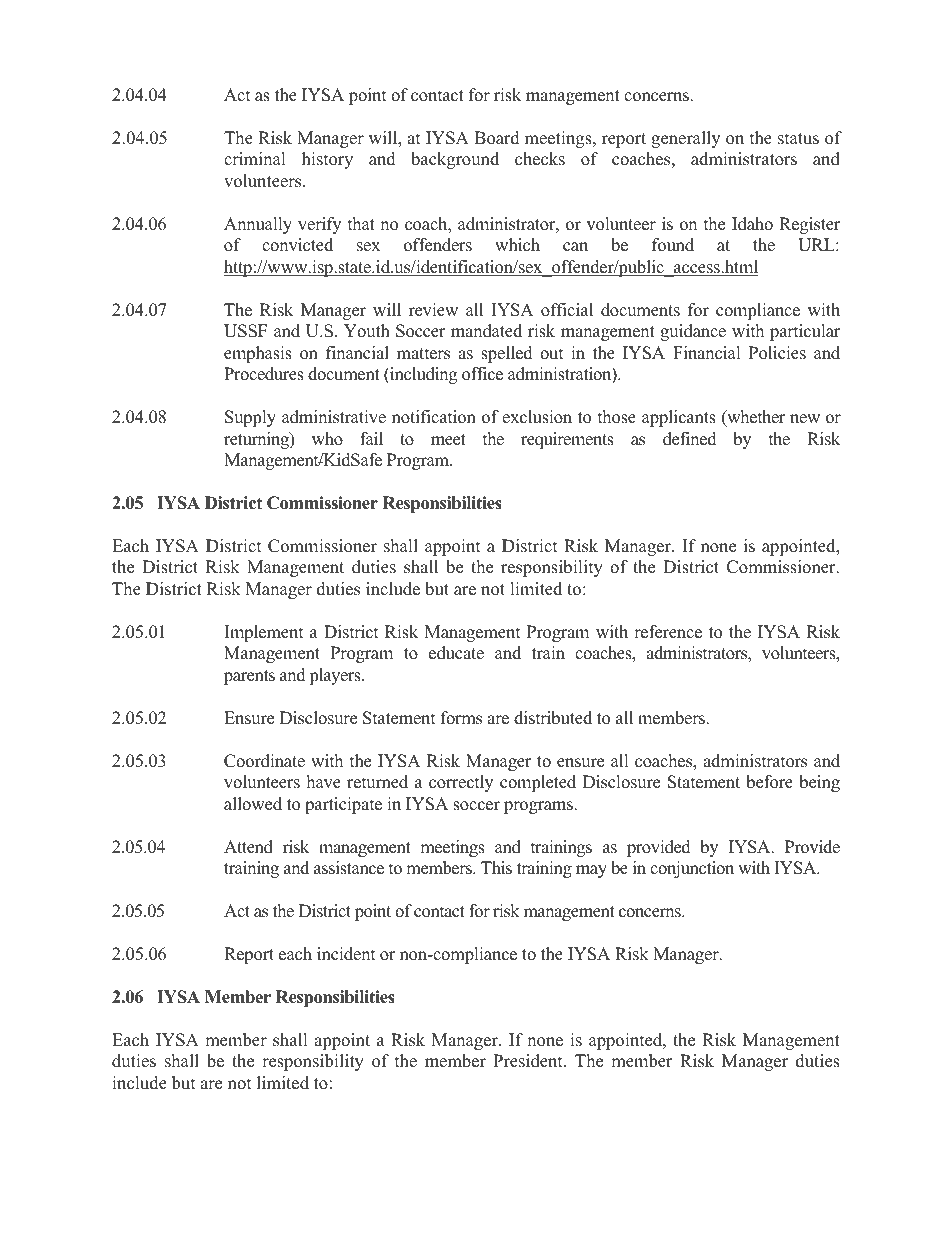  What do you see at coordinates (540, 159) in the screenshot?
I see `checks` at bounding box center [540, 159].
